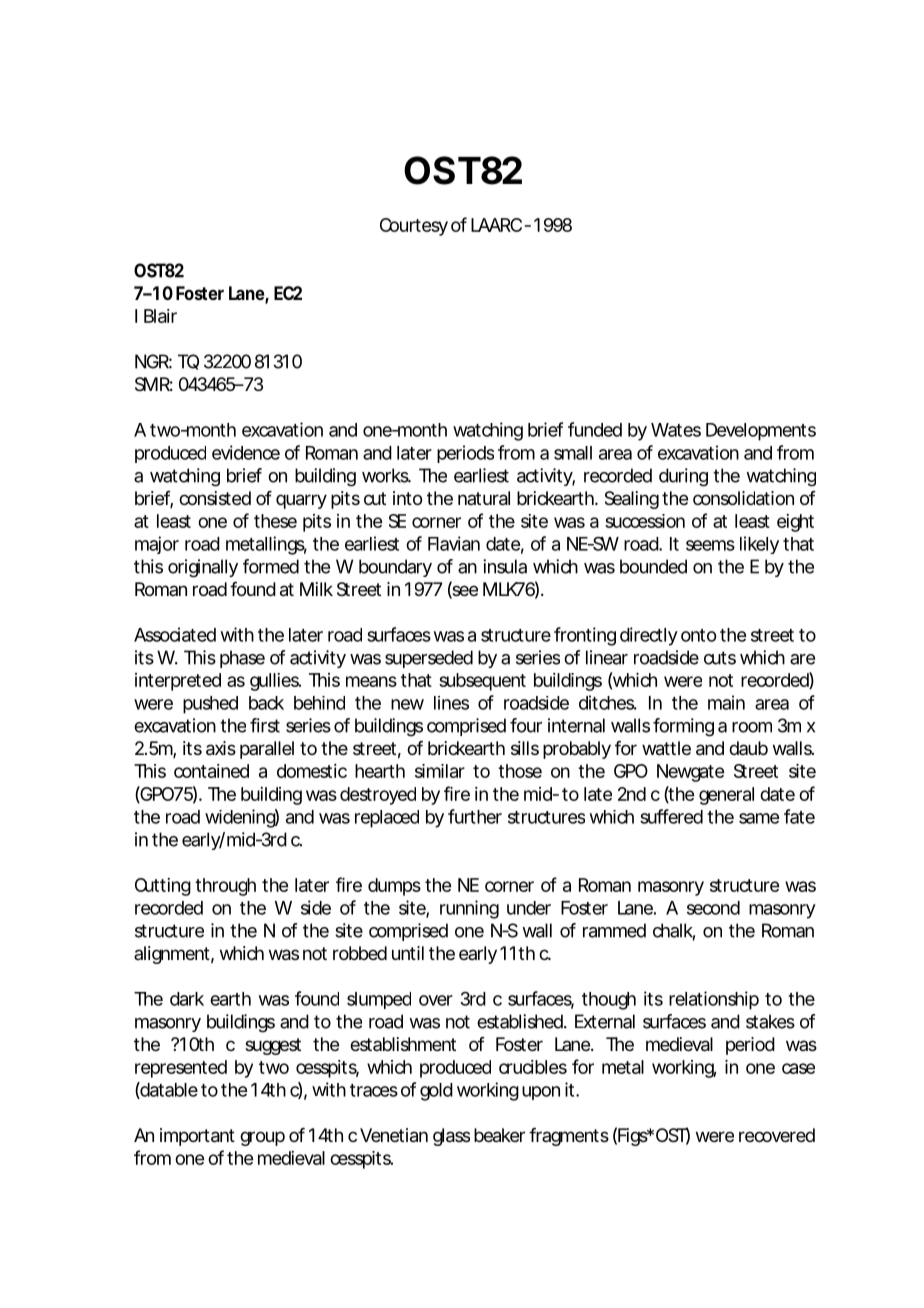  What do you see at coordinates (761, 432) in the image?
I see `Developments` at bounding box center [761, 432].
